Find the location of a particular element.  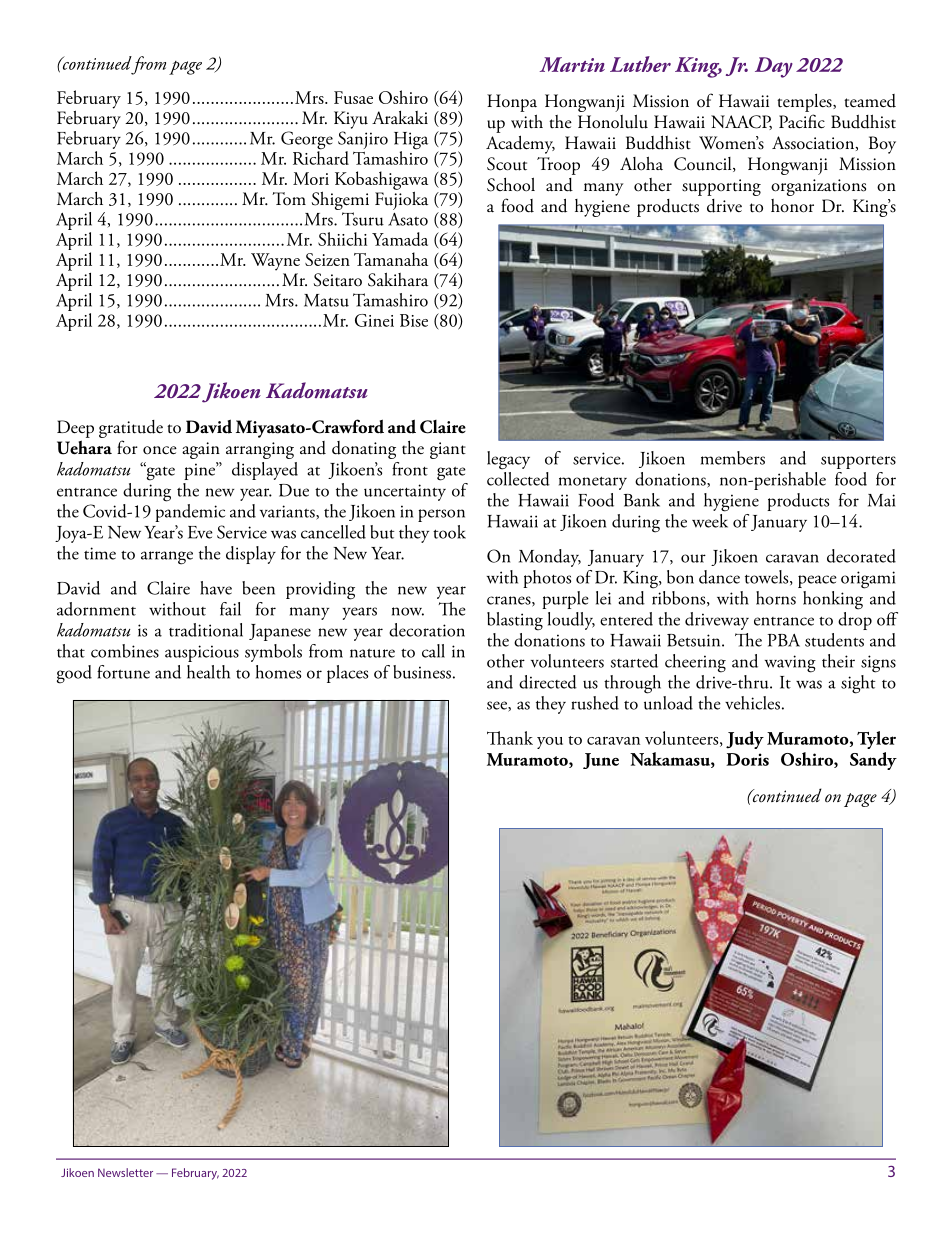

gratitude is located at coordinates (131, 430).
